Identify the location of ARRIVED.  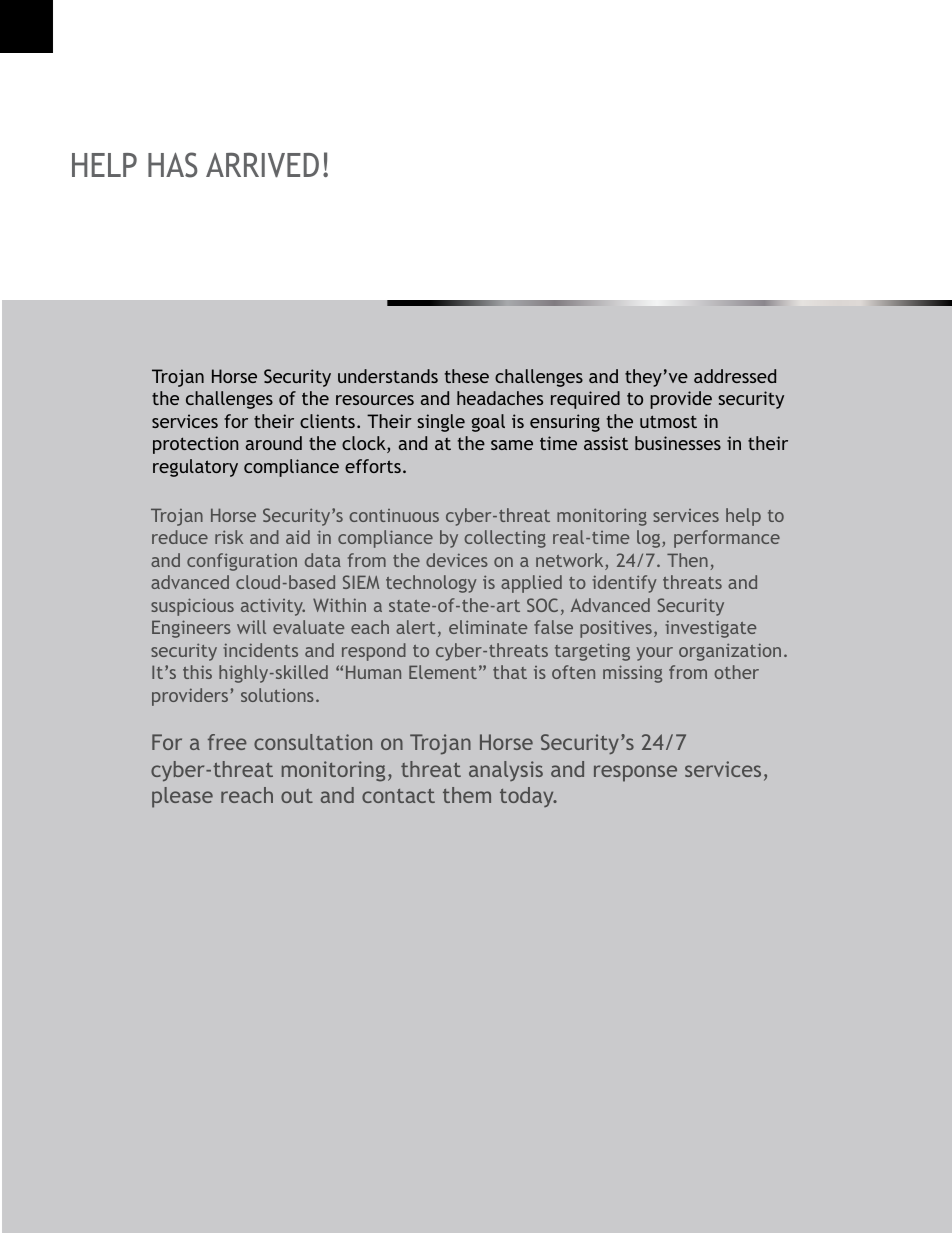
(262, 165).
